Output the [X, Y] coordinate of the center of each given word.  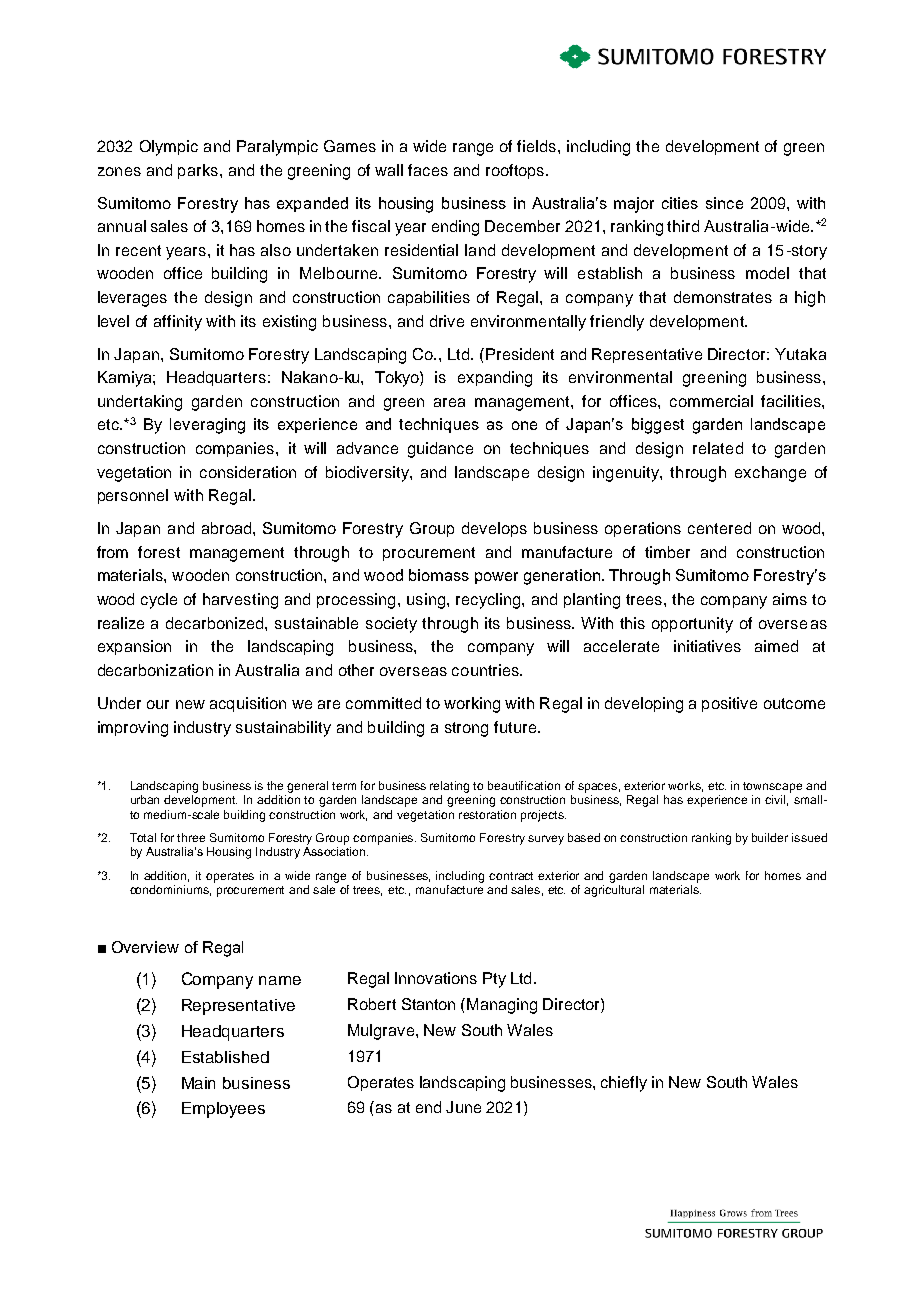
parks [198, 171]
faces [428, 170]
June [463, 1107]
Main [198, 1083]
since [724, 203]
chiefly [624, 1084]
